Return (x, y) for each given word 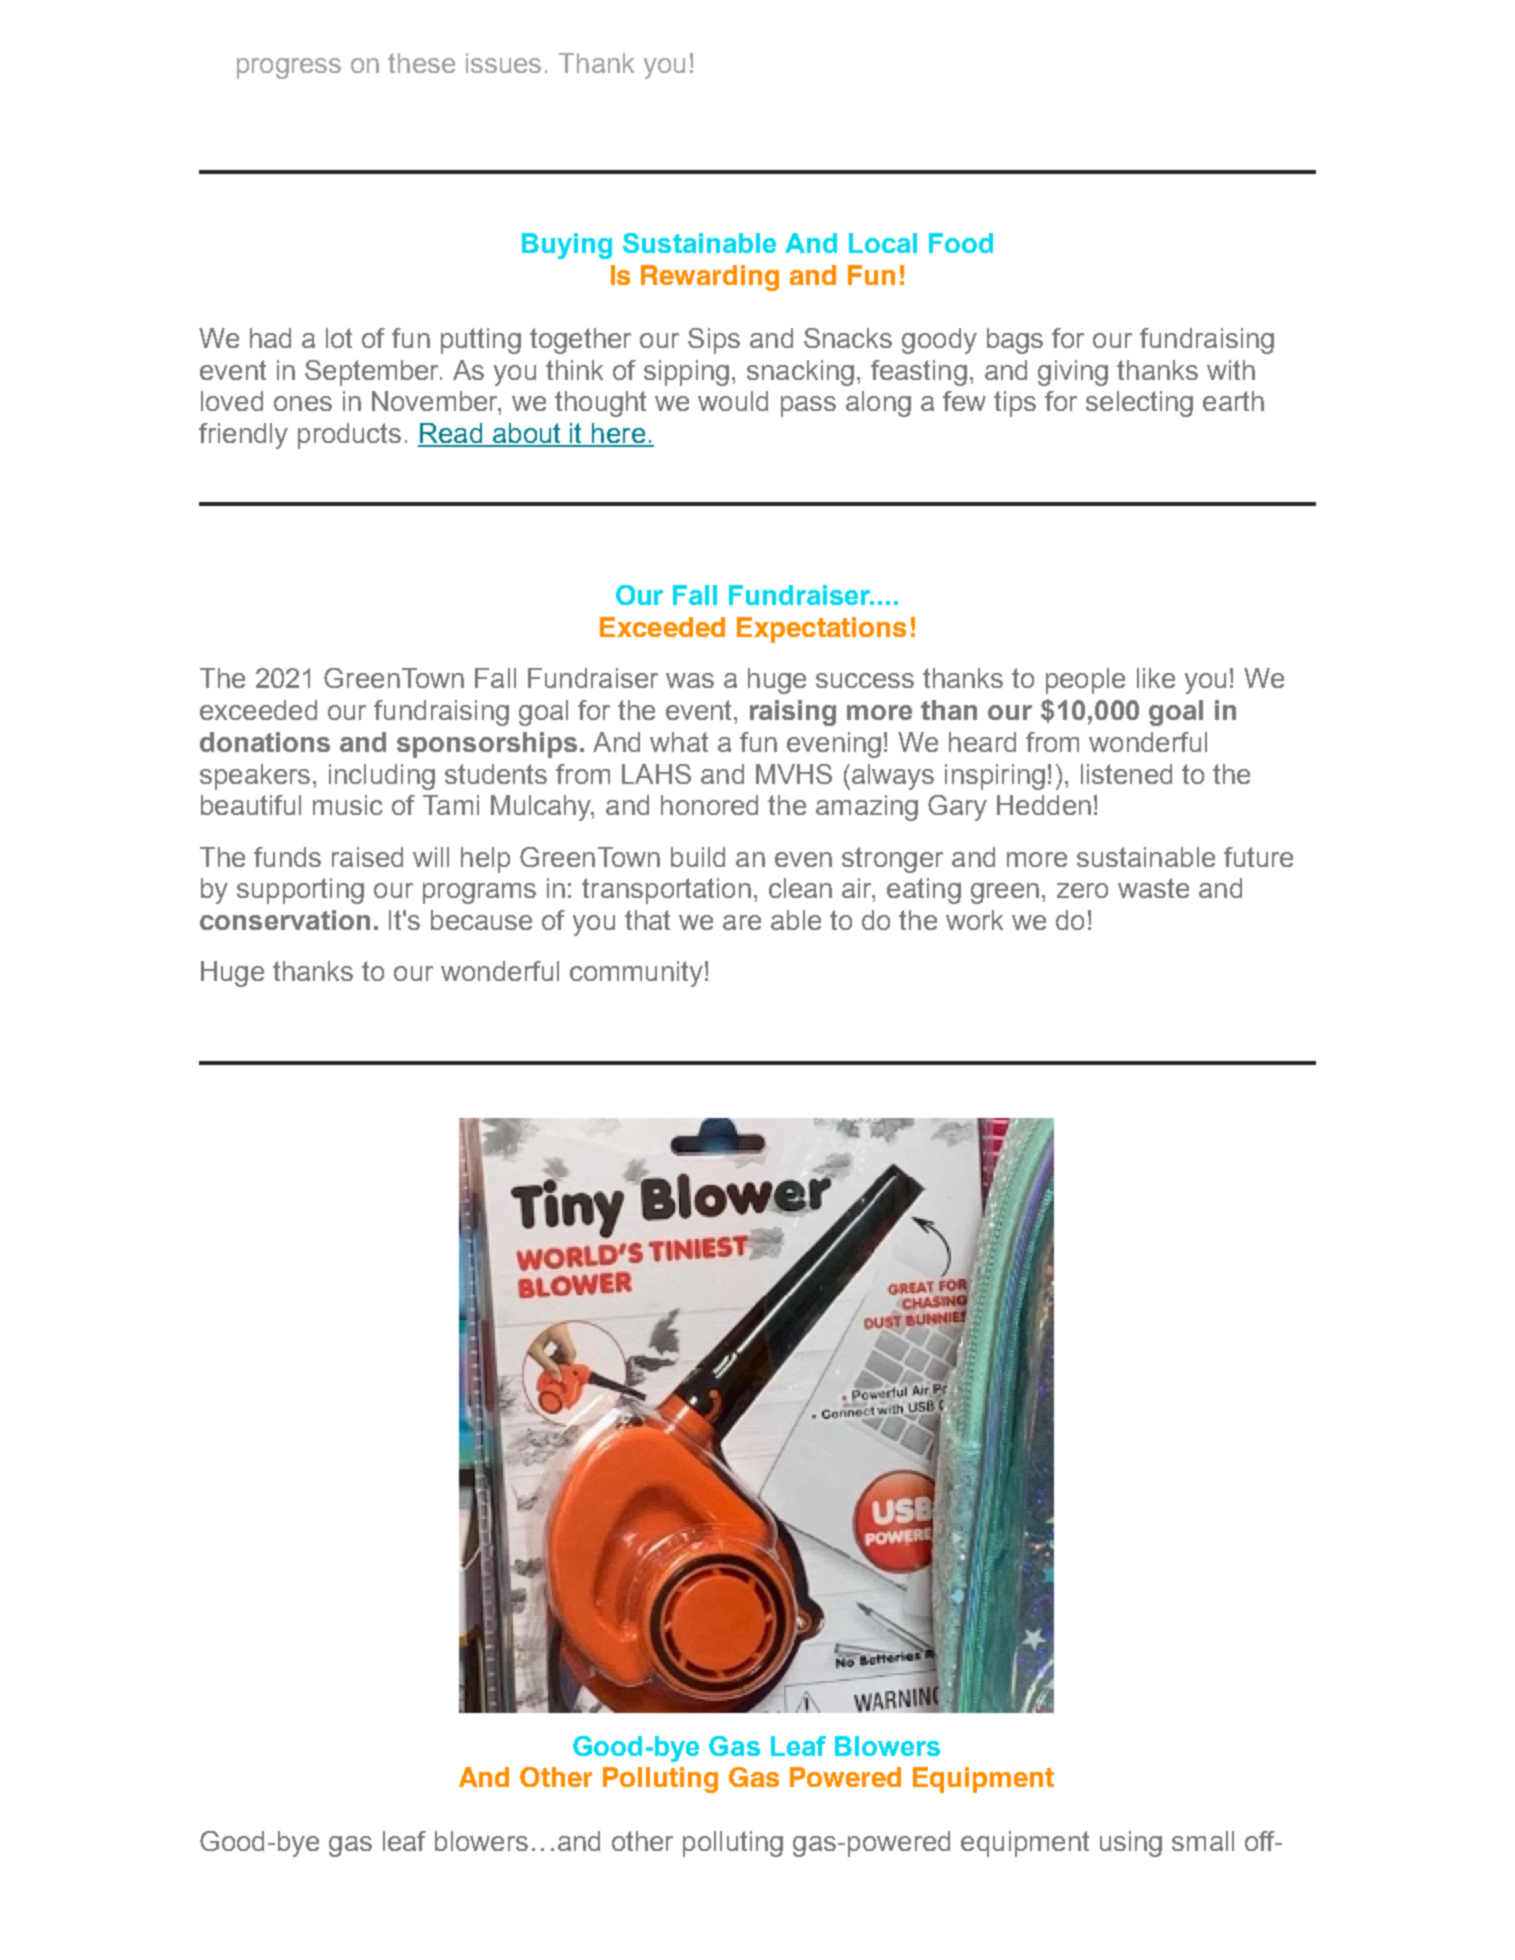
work (974, 920)
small (1203, 1841)
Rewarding (710, 278)
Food (961, 243)
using (1131, 1844)
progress (289, 68)
